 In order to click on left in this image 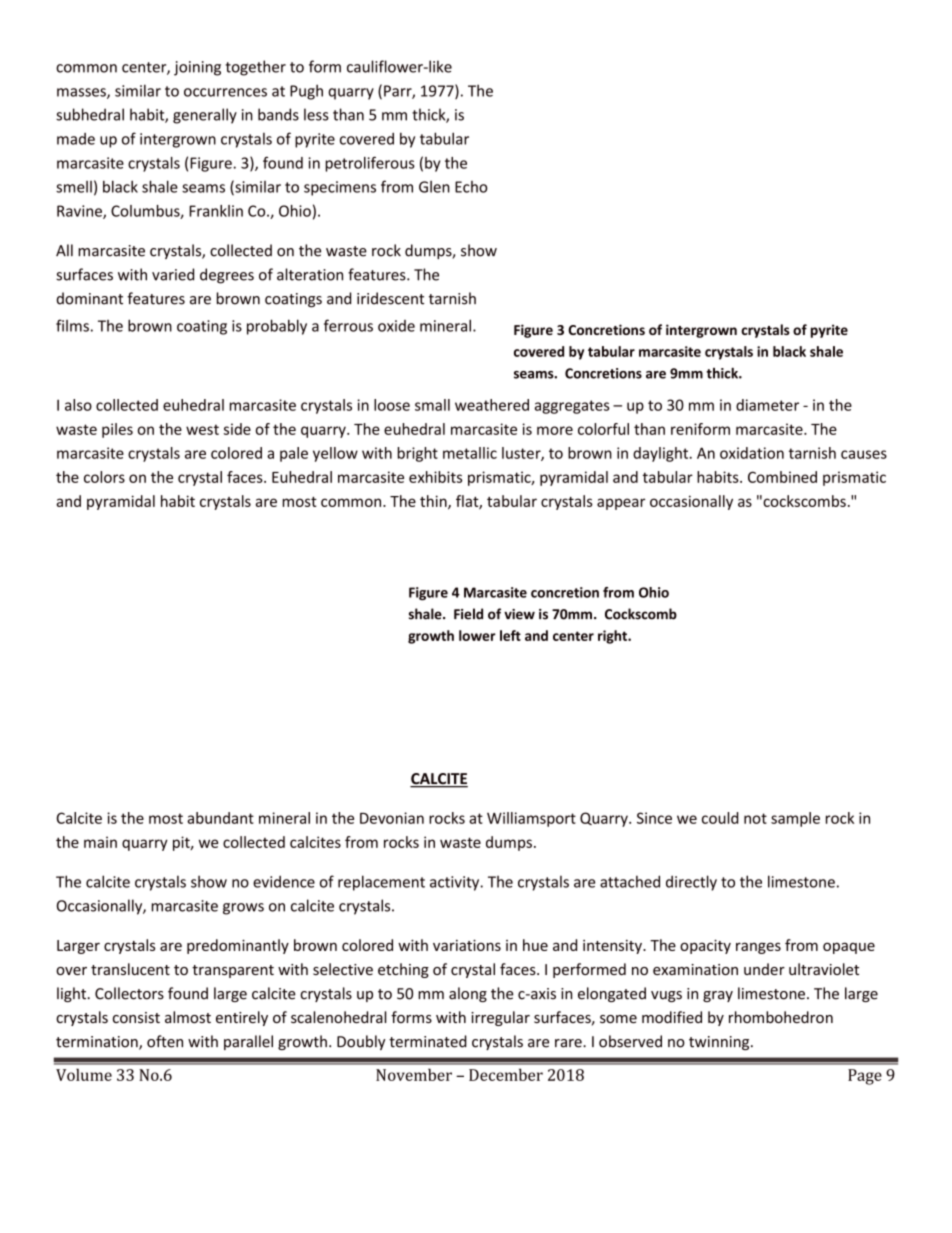, I will do `click(510, 635)`.
